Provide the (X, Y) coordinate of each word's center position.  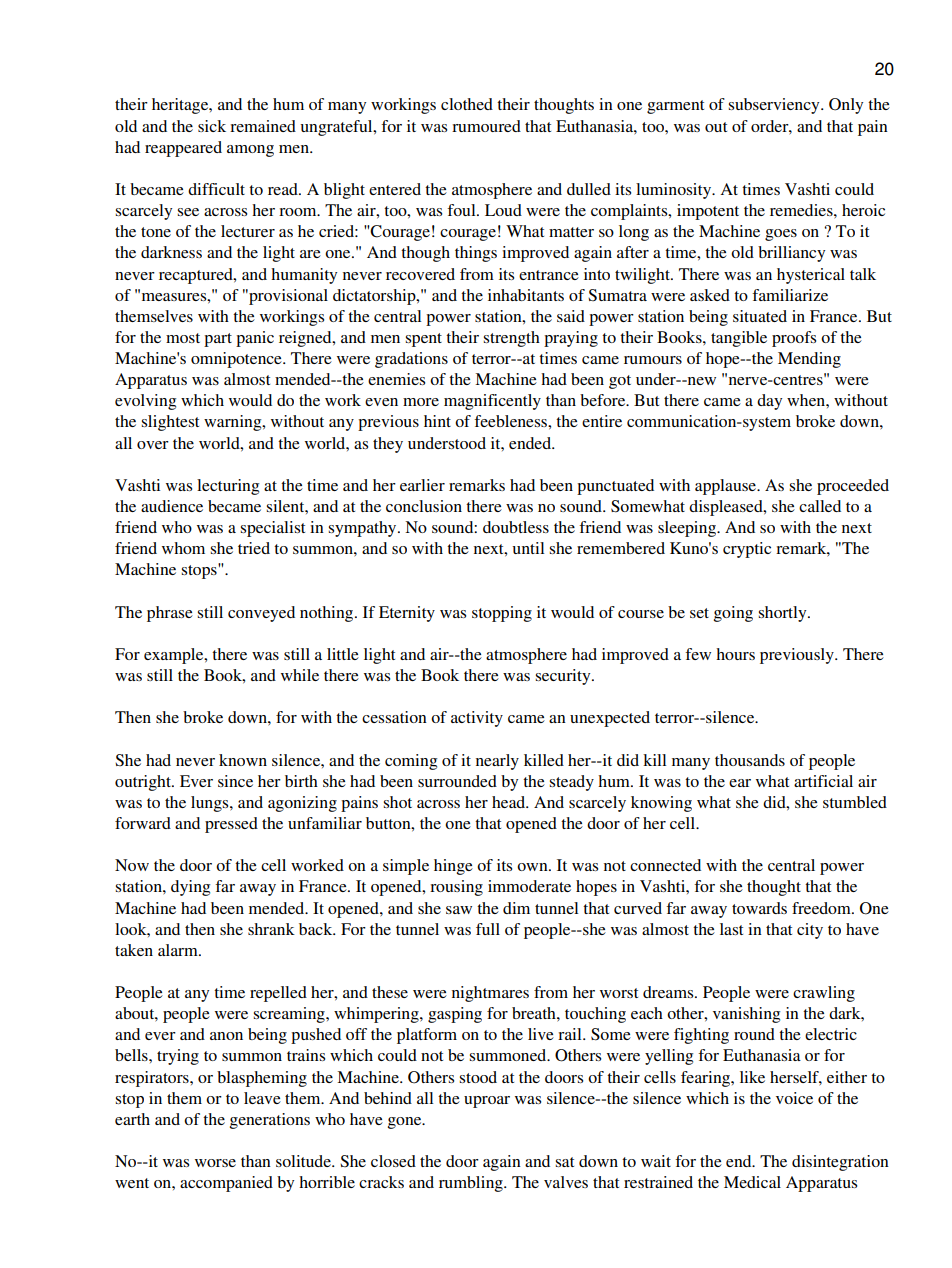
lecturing (228, 487)
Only (846, 106)
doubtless (516, 527)
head (510, 802)
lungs (211, 804)
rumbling (472, 1184)
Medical (752, 1182)
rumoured (486, 126)
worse (215, 1163)
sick (212, 126)
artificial (823, 781)
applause (727, 487)
